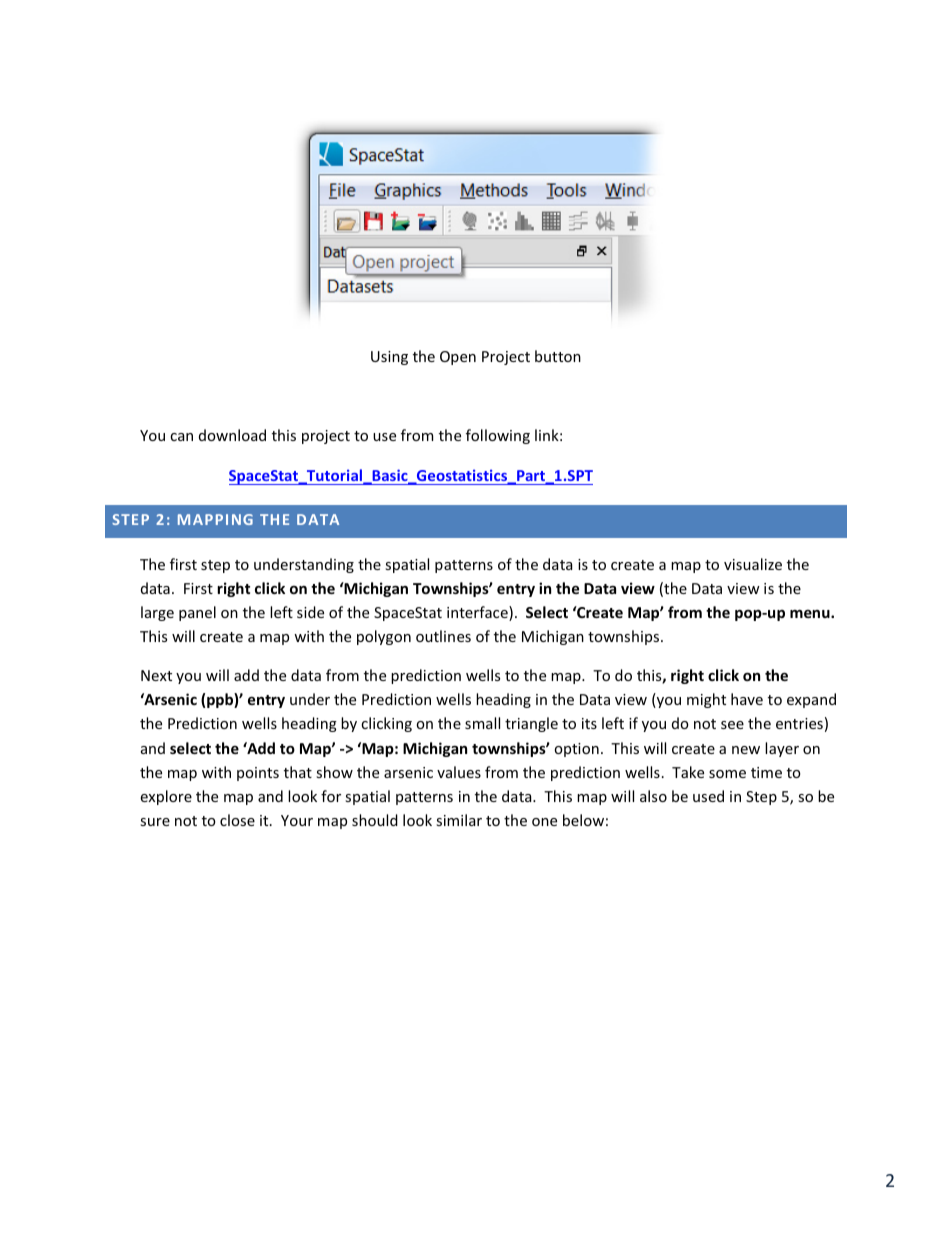  Describe the element at coordinates (753, 564) in the screenshot. I see `visualize` at that location.
